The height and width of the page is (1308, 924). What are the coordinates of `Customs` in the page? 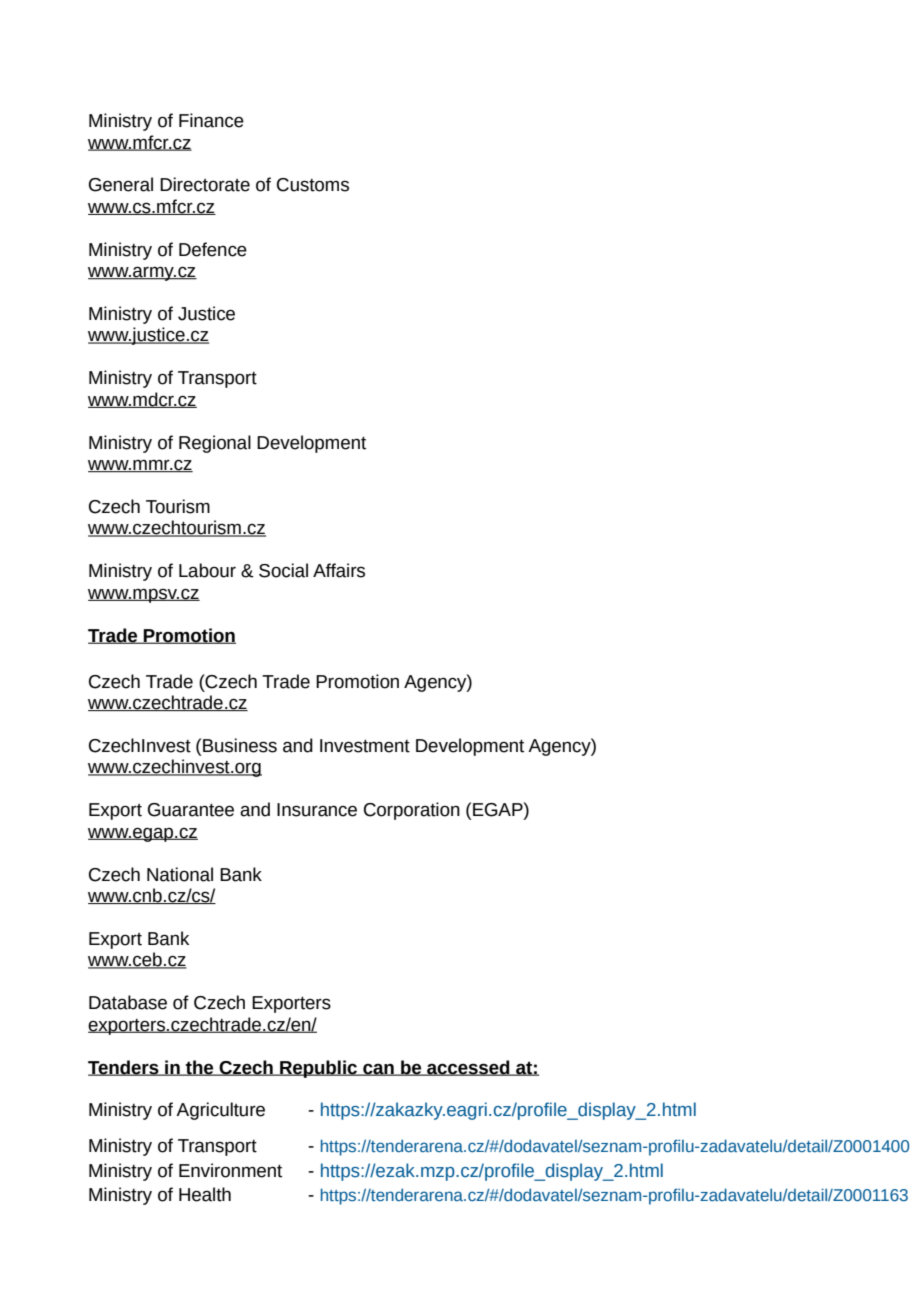 It's located at (313, 185).
